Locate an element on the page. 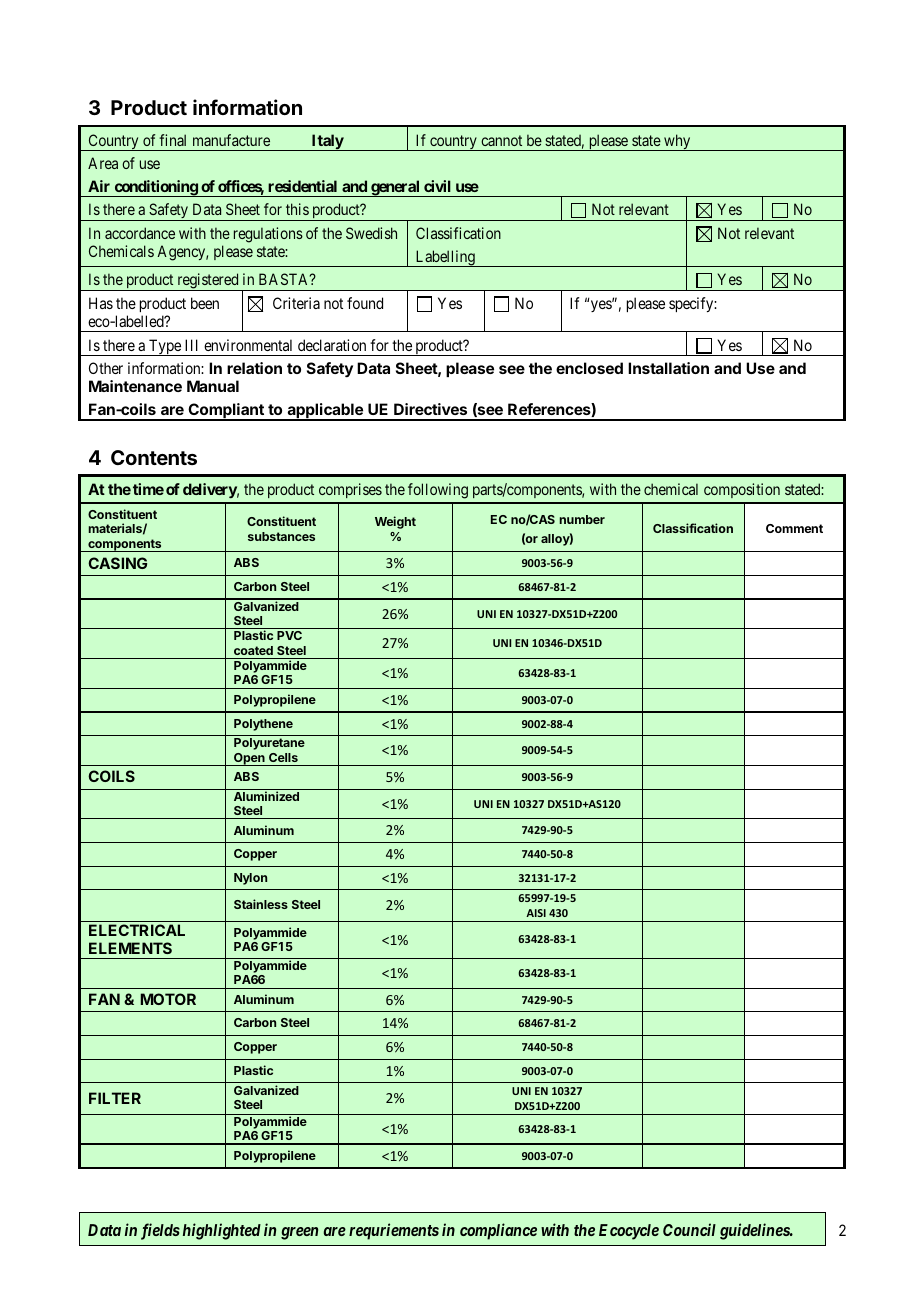 The image size is (924, 1308). Comment is located at coordinates (794, 528).
